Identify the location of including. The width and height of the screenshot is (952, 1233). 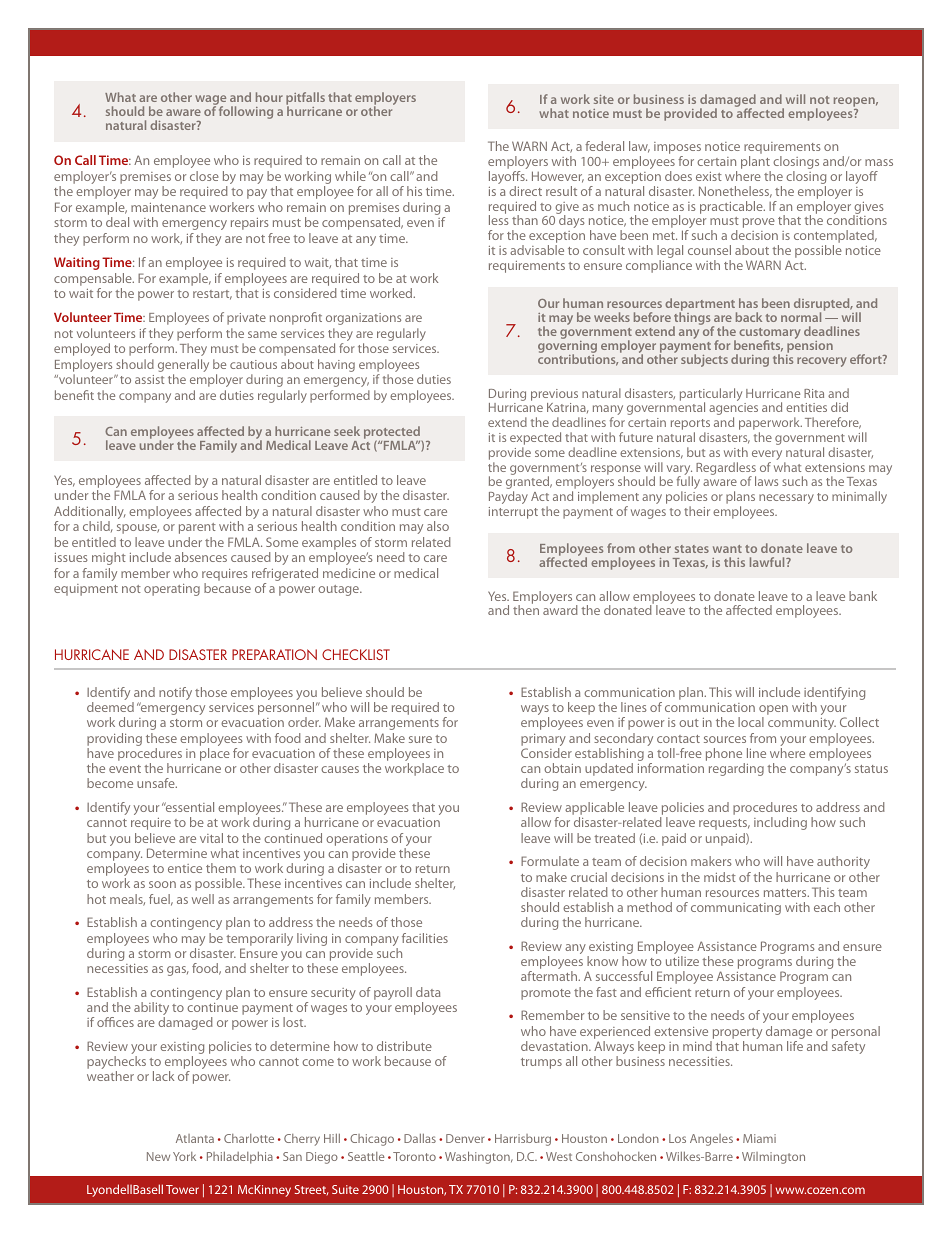
(780, 823).
